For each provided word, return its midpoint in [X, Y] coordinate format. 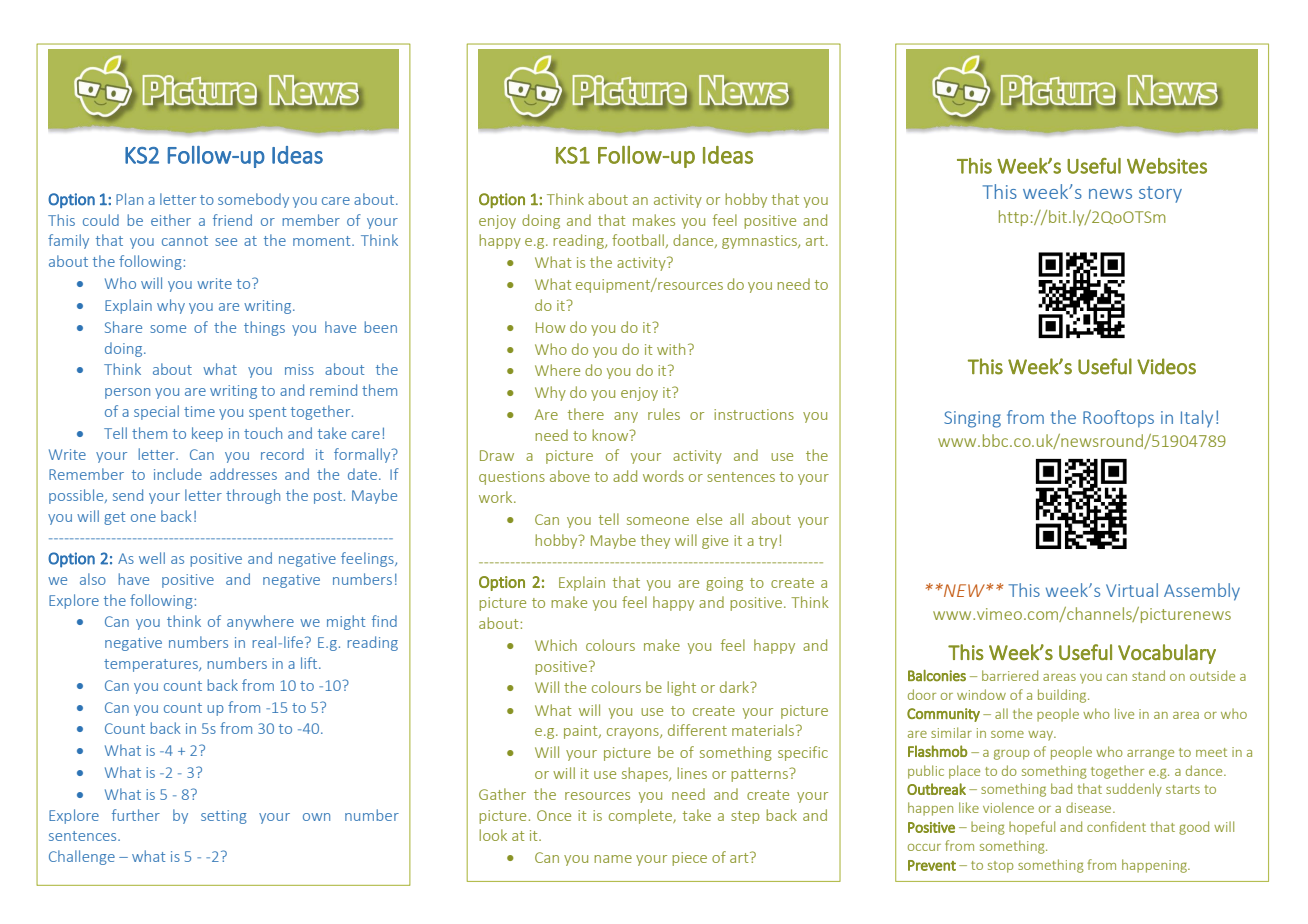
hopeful [1032, 828]
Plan [129, 199]
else [709, 519]
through [253, 496]
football [638, 240]
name [613, 859]
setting [224, 817]
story [1160, 194]
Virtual [1132, 590]
